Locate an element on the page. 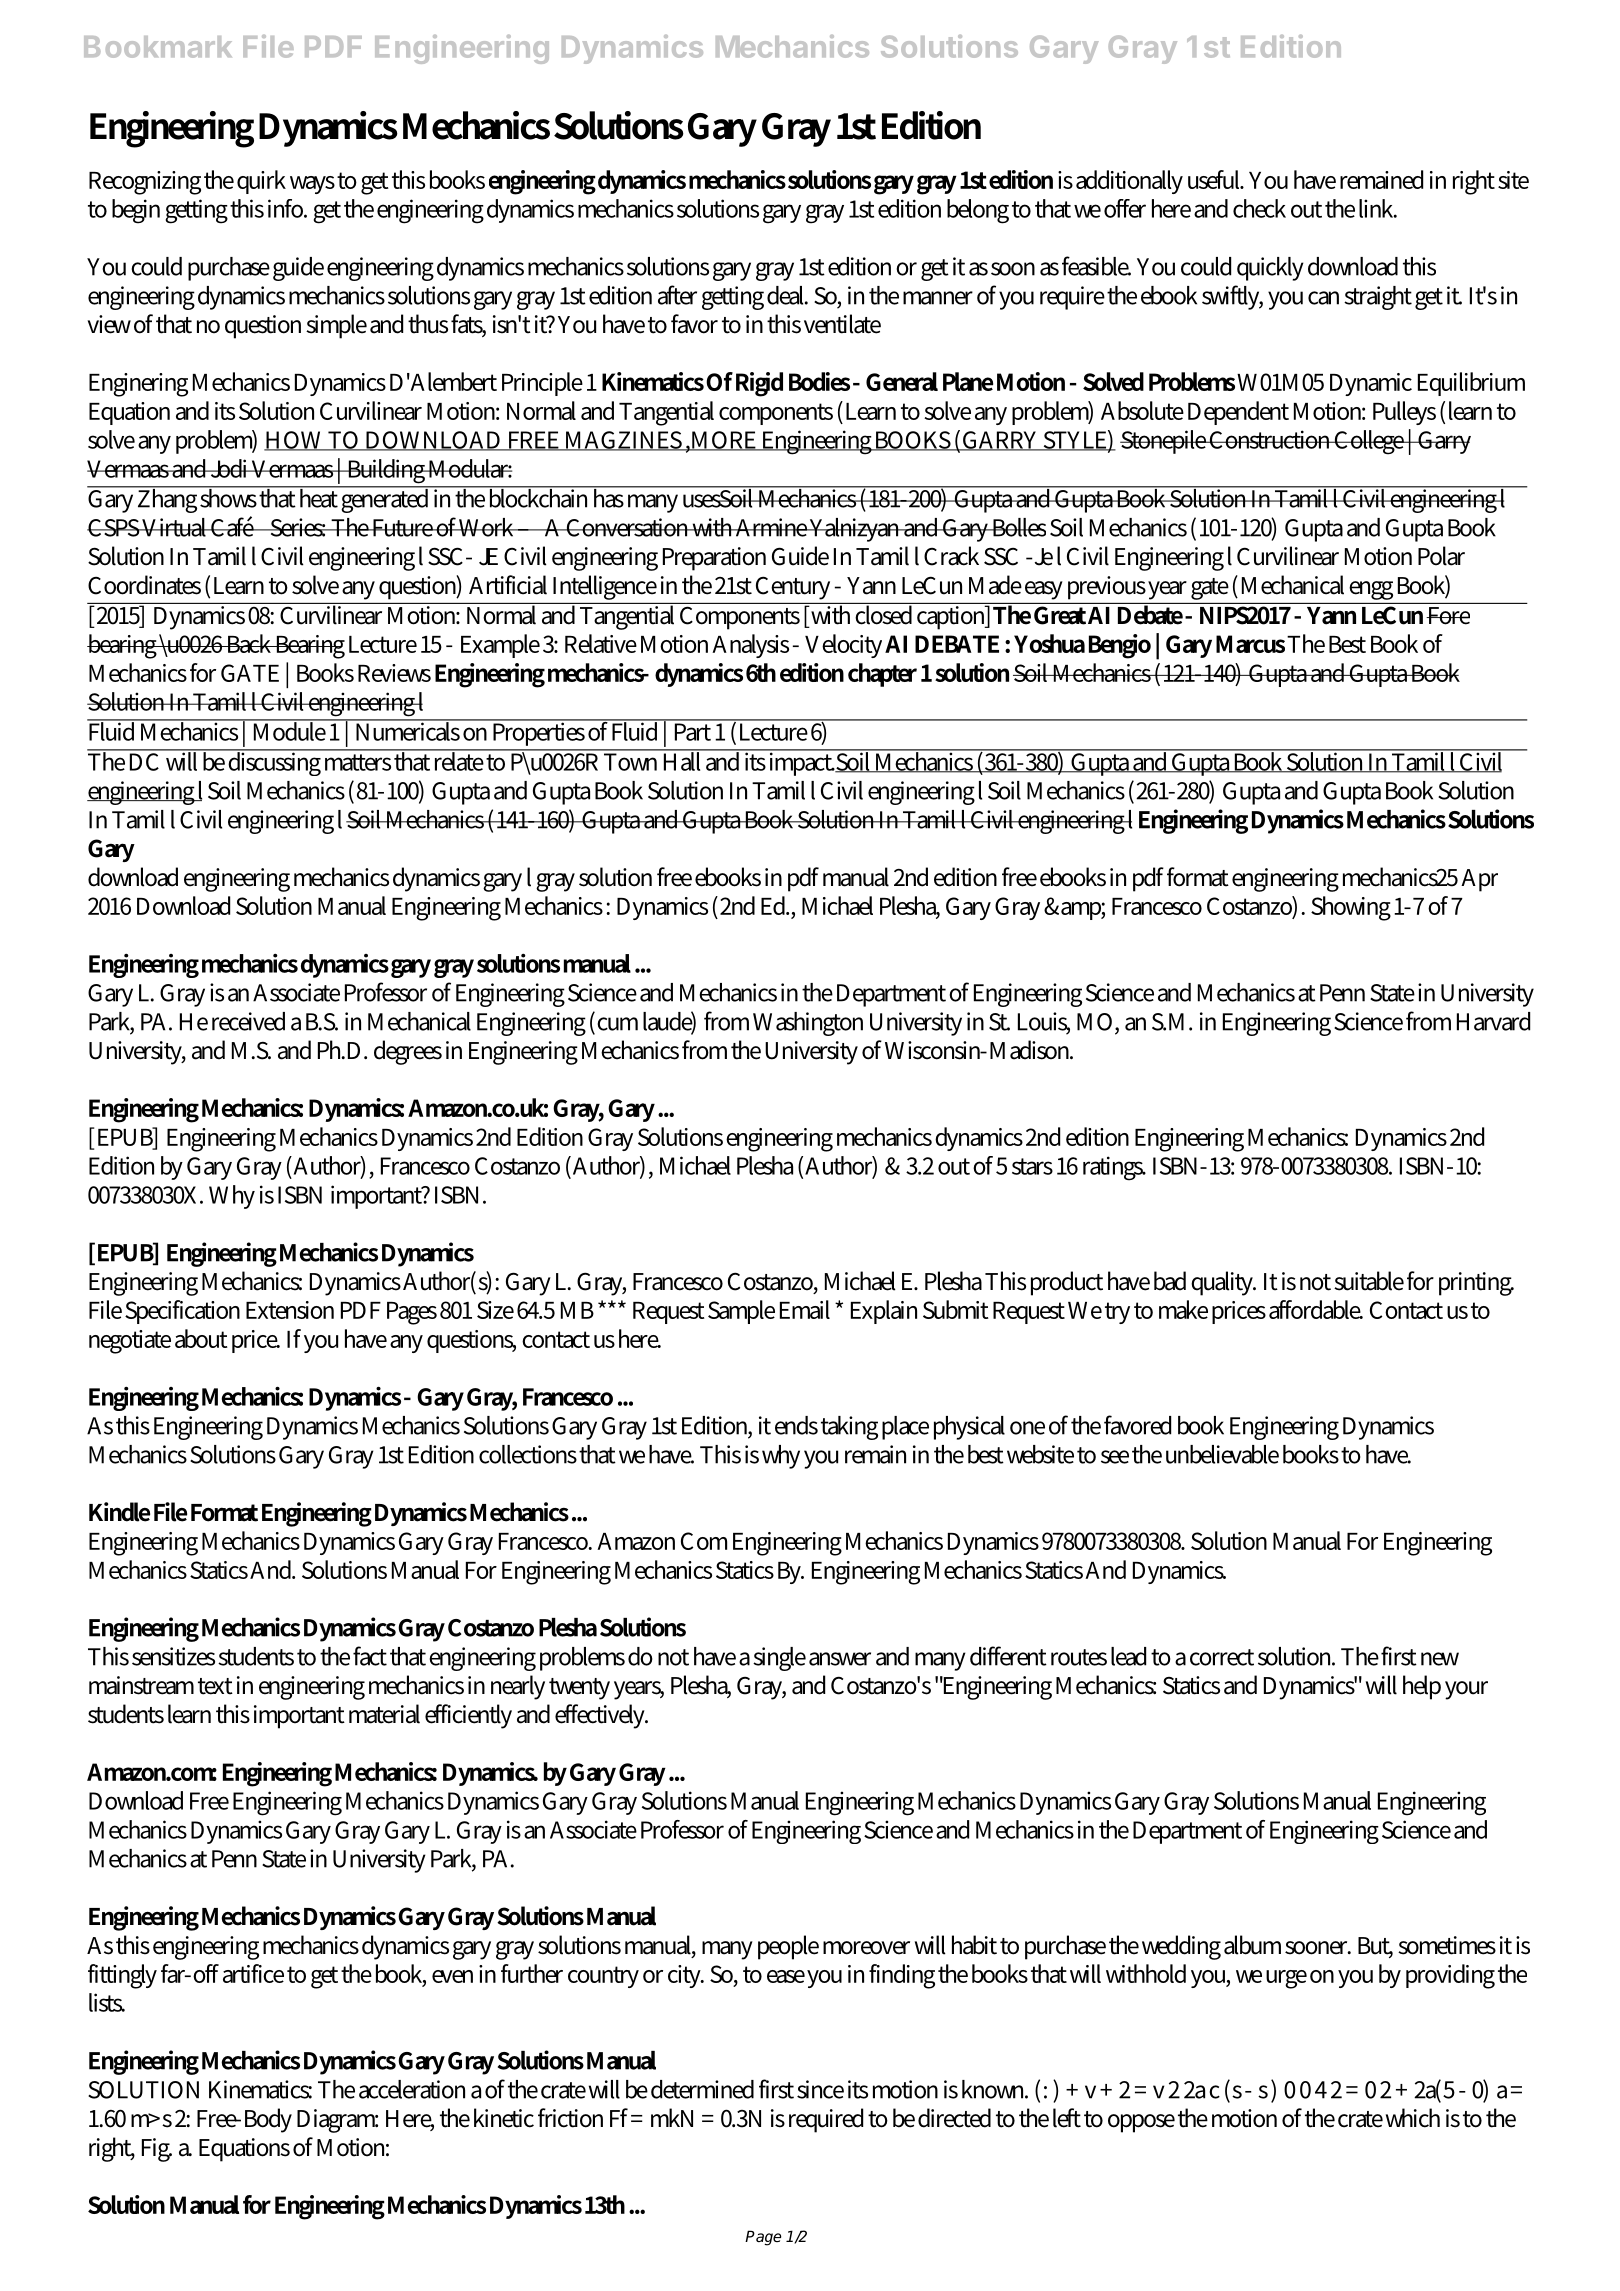  chapter is located at coordinates (882, 675).
